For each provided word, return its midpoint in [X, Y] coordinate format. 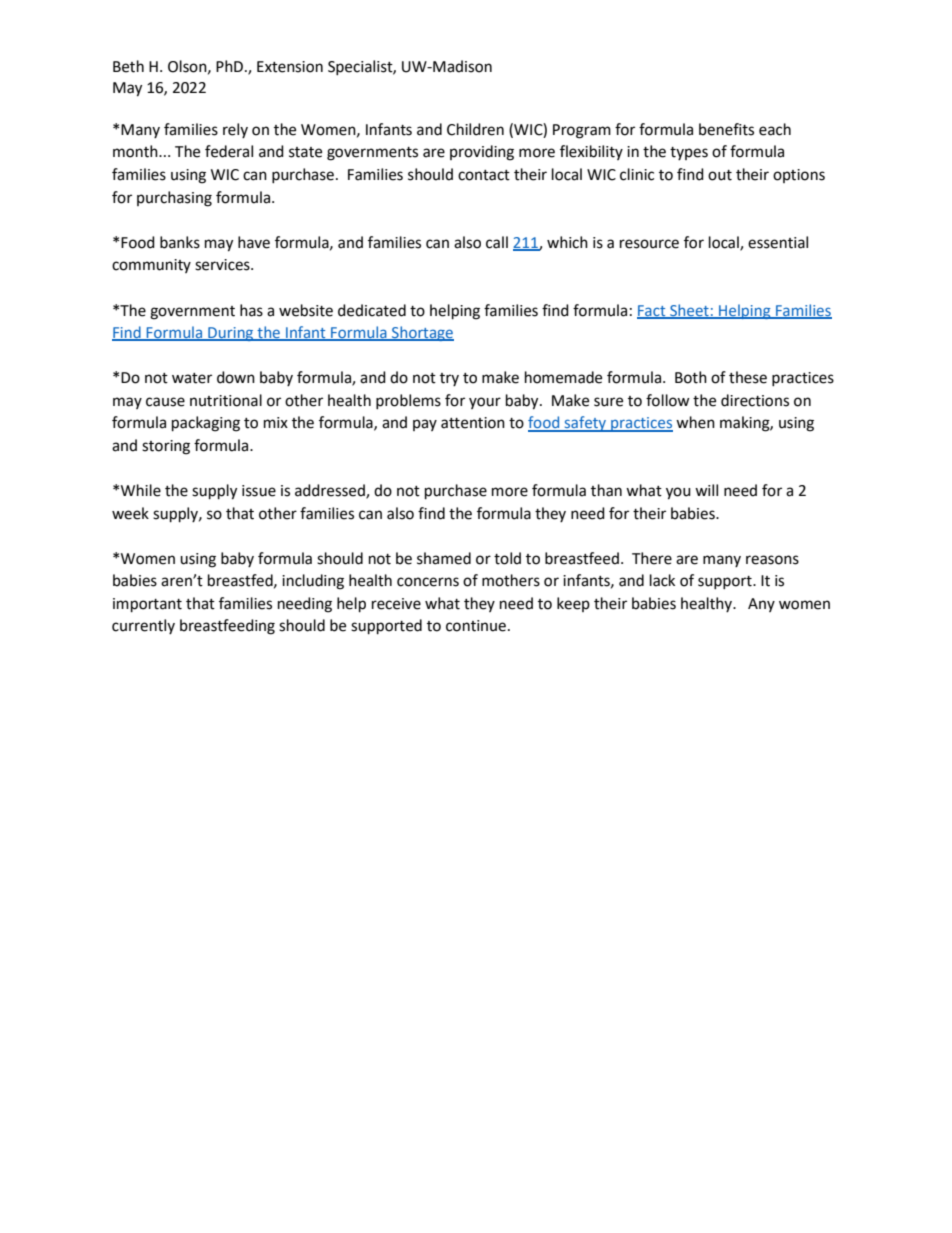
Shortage [422, 333]
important [147, 605]
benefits [726, 129]
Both [691, 377]
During [231, 334]
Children [475, 129]
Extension [290, 67]
